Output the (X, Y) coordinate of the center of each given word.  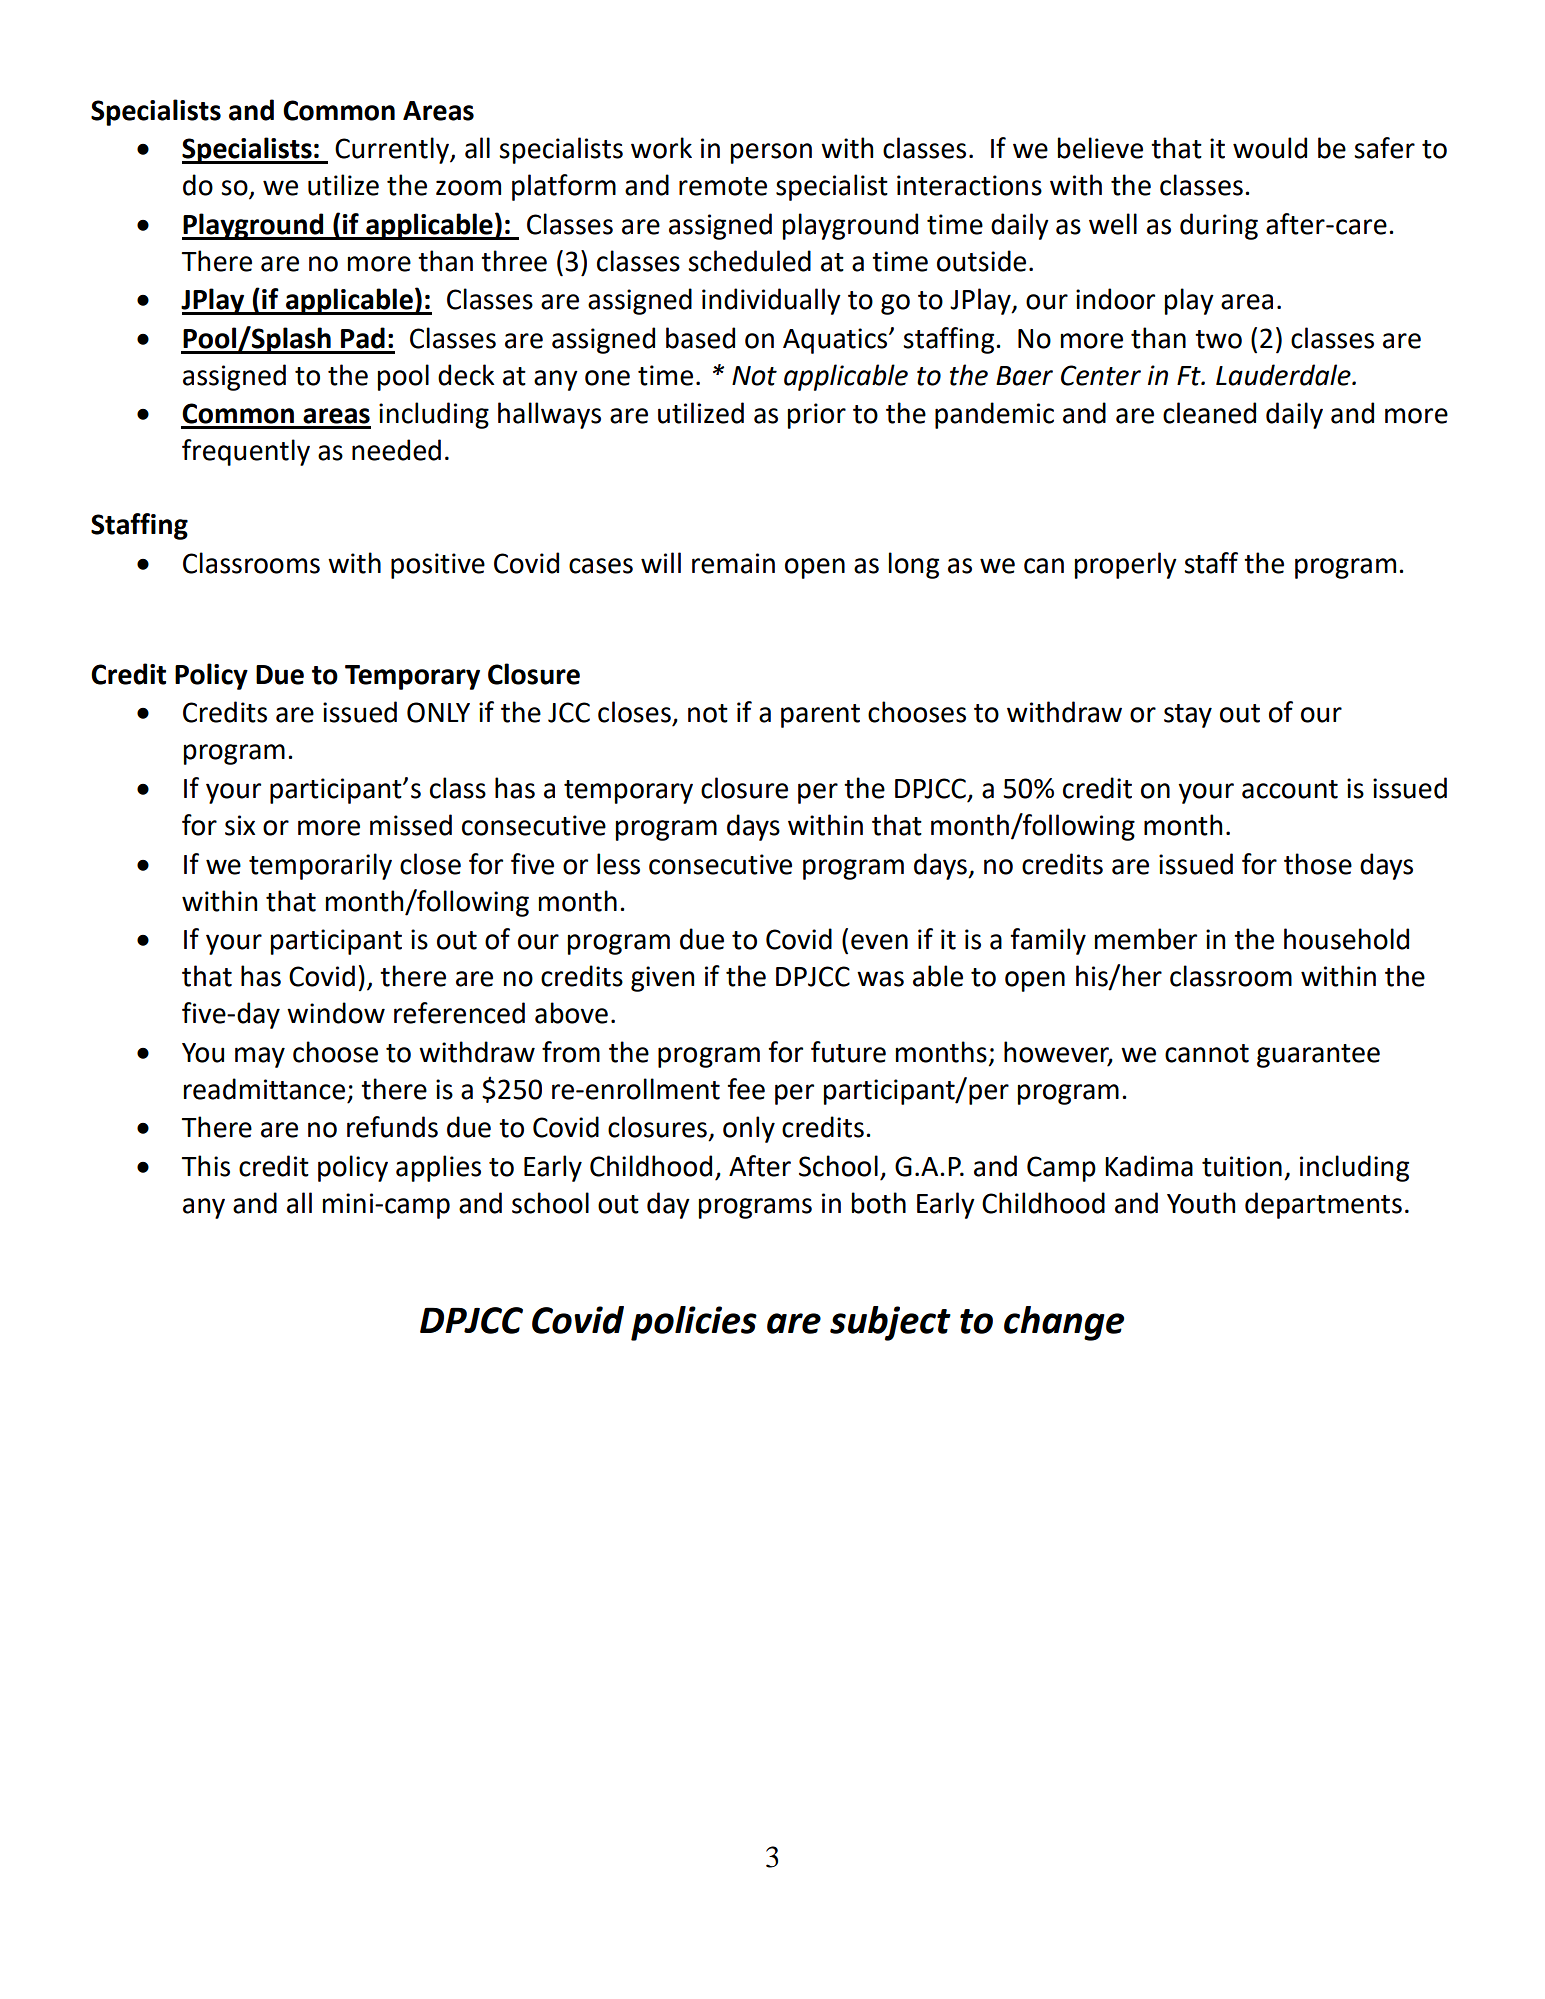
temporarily (320, 866)
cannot (1207, 1053)
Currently (393, 150)
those (1318, 864)
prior (817, 416)
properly (1126, 565)
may (260, 1057)
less (618, 864)
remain (733, 563)
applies (438, 1168)
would (1270, 148)
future (848, 1052)
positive (438, 566)
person (771, 153)
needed (396, 450)
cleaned (1209, 413)
